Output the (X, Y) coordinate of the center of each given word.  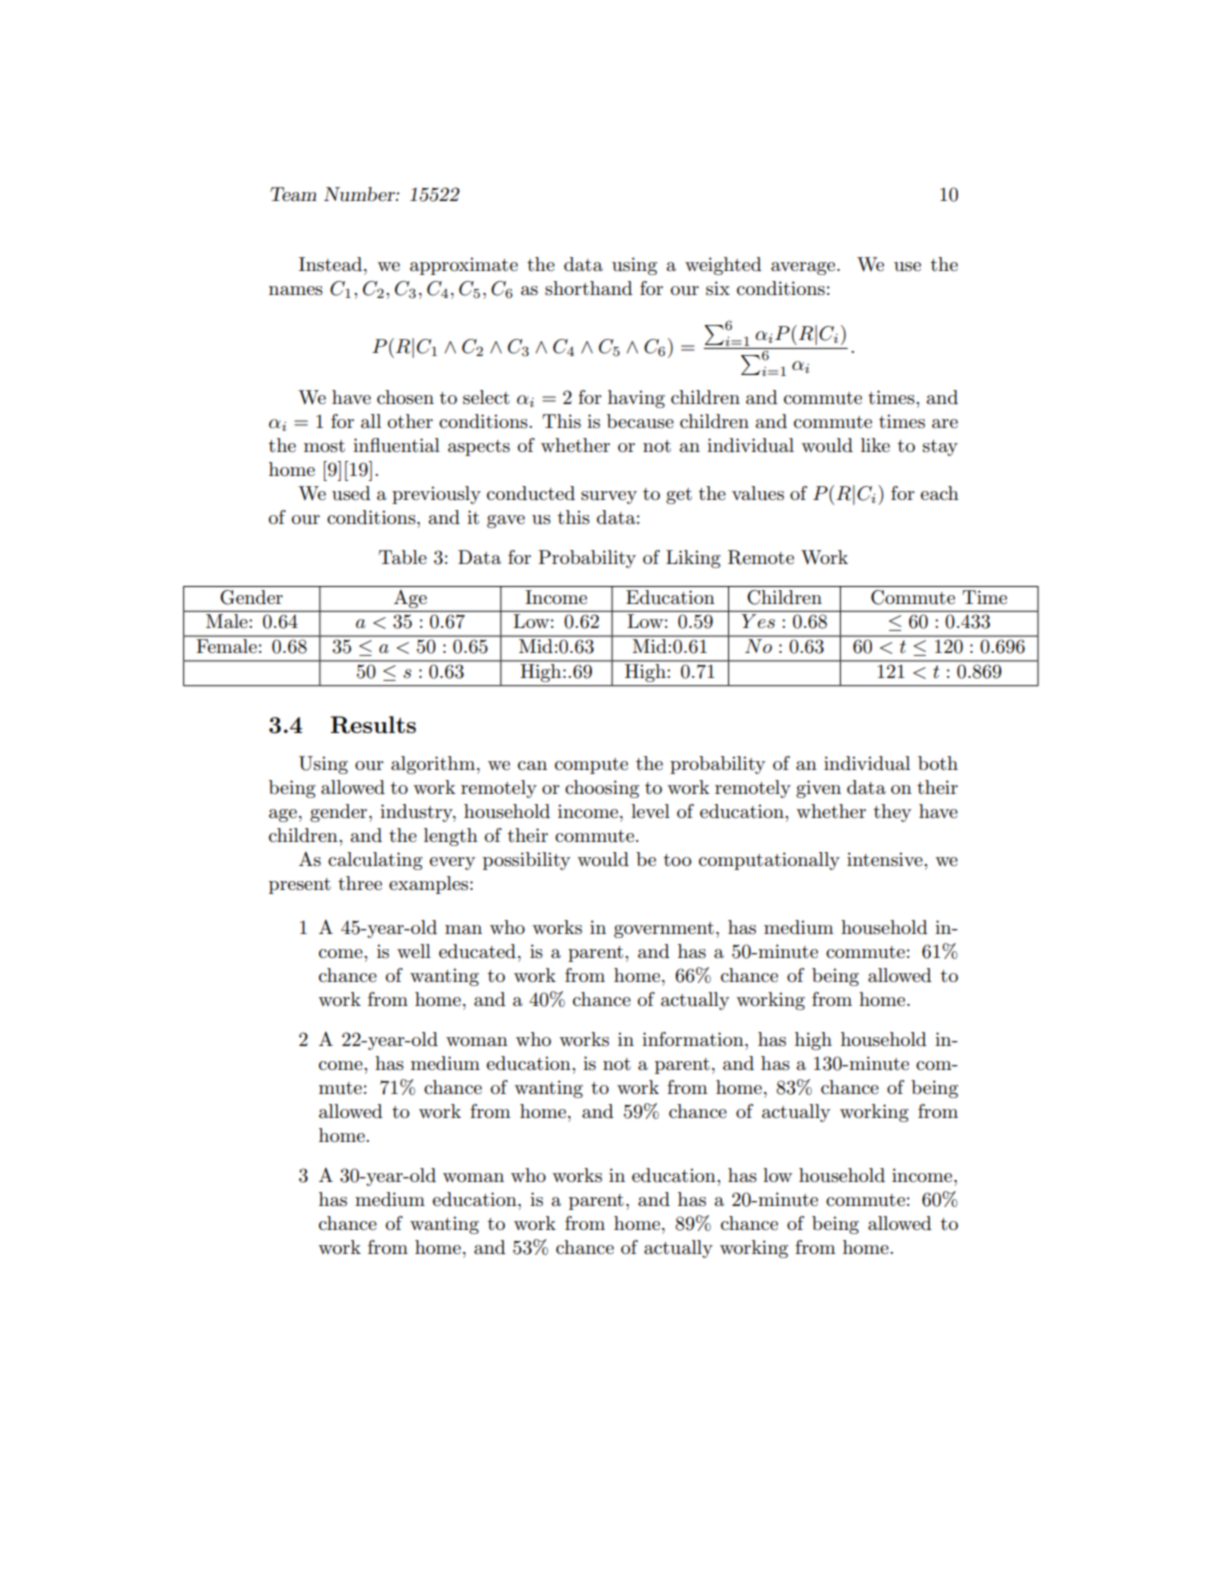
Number (360, 194)
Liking (693, 559)
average (804, 268)
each (939, 493)
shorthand (588, 288)
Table (403, 557)
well (414, 951)
